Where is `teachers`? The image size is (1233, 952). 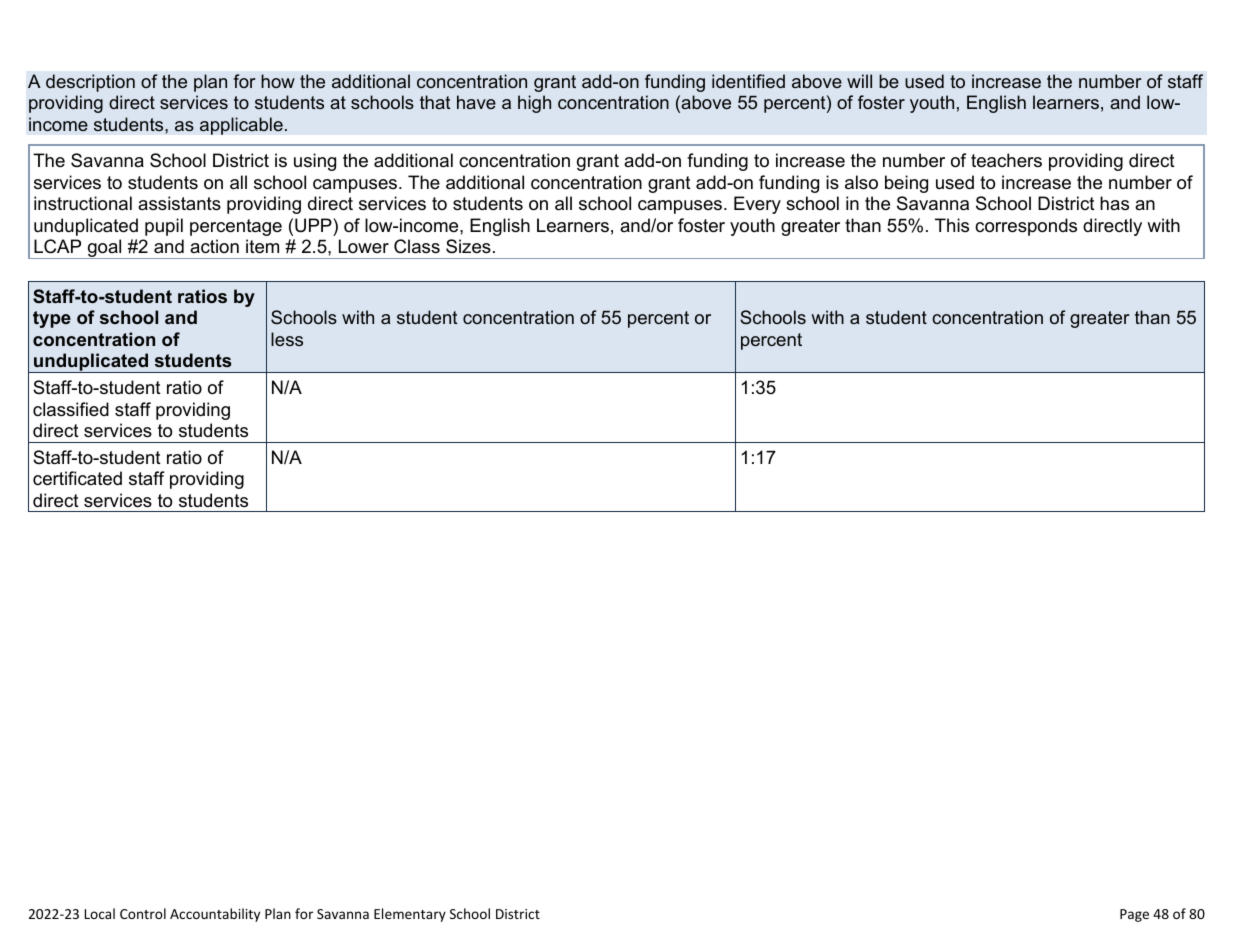
teachers is located at coordinates (1006, 160).
